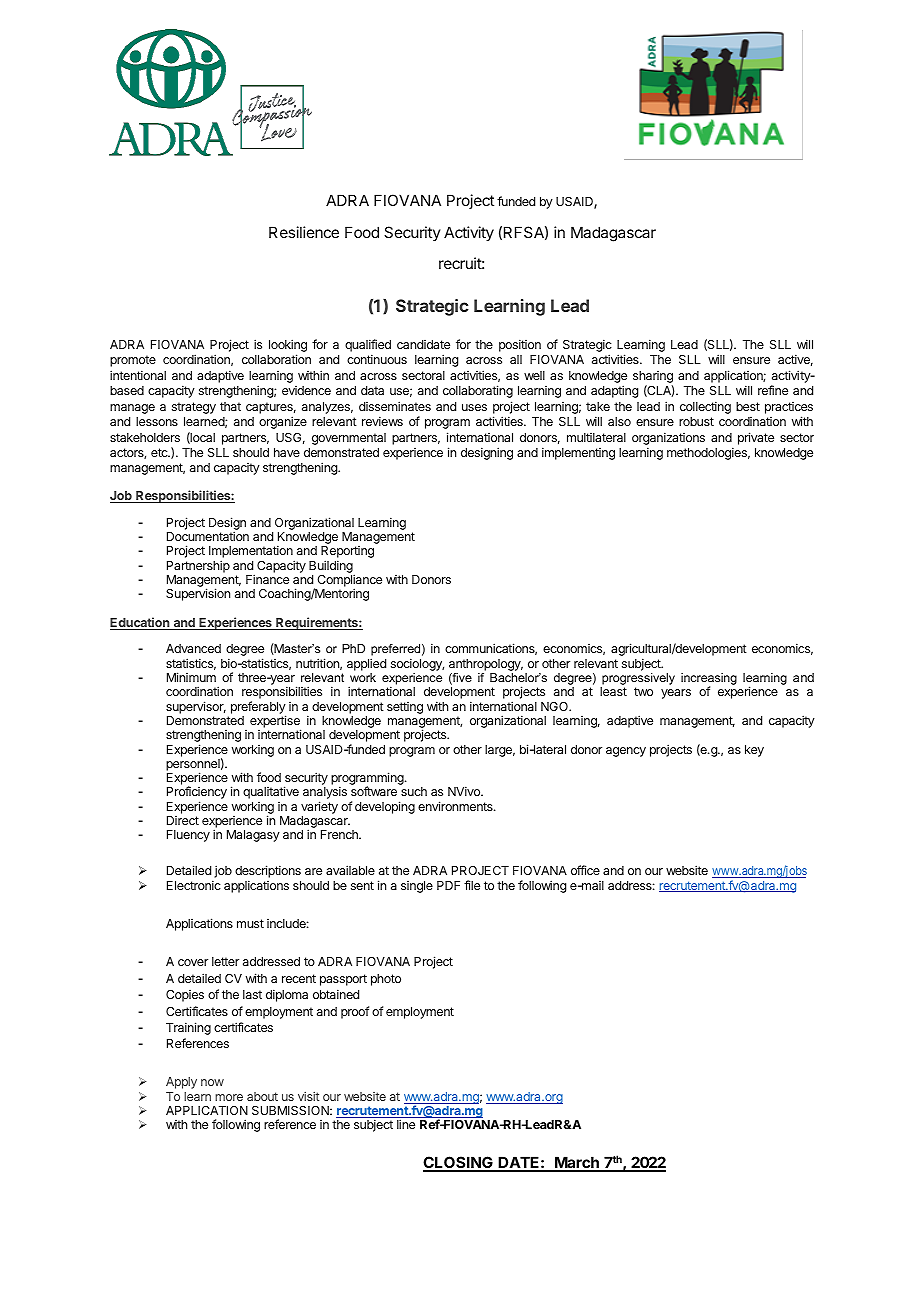  What do you see at coordinates (653, 378) in the image?
I see `sharing` at bounding box center [653, 378].
